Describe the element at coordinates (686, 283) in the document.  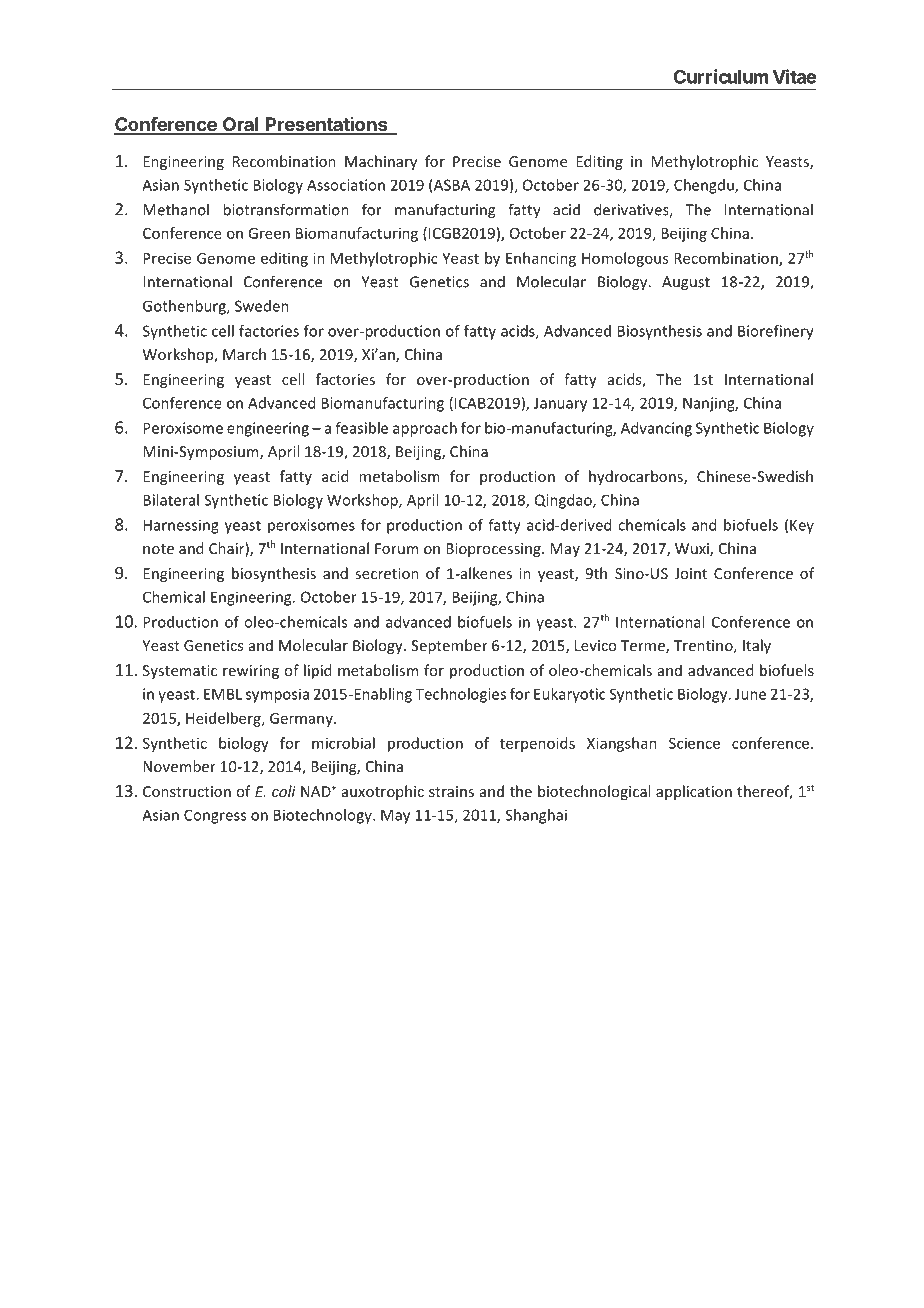
I see `August` at that location.
